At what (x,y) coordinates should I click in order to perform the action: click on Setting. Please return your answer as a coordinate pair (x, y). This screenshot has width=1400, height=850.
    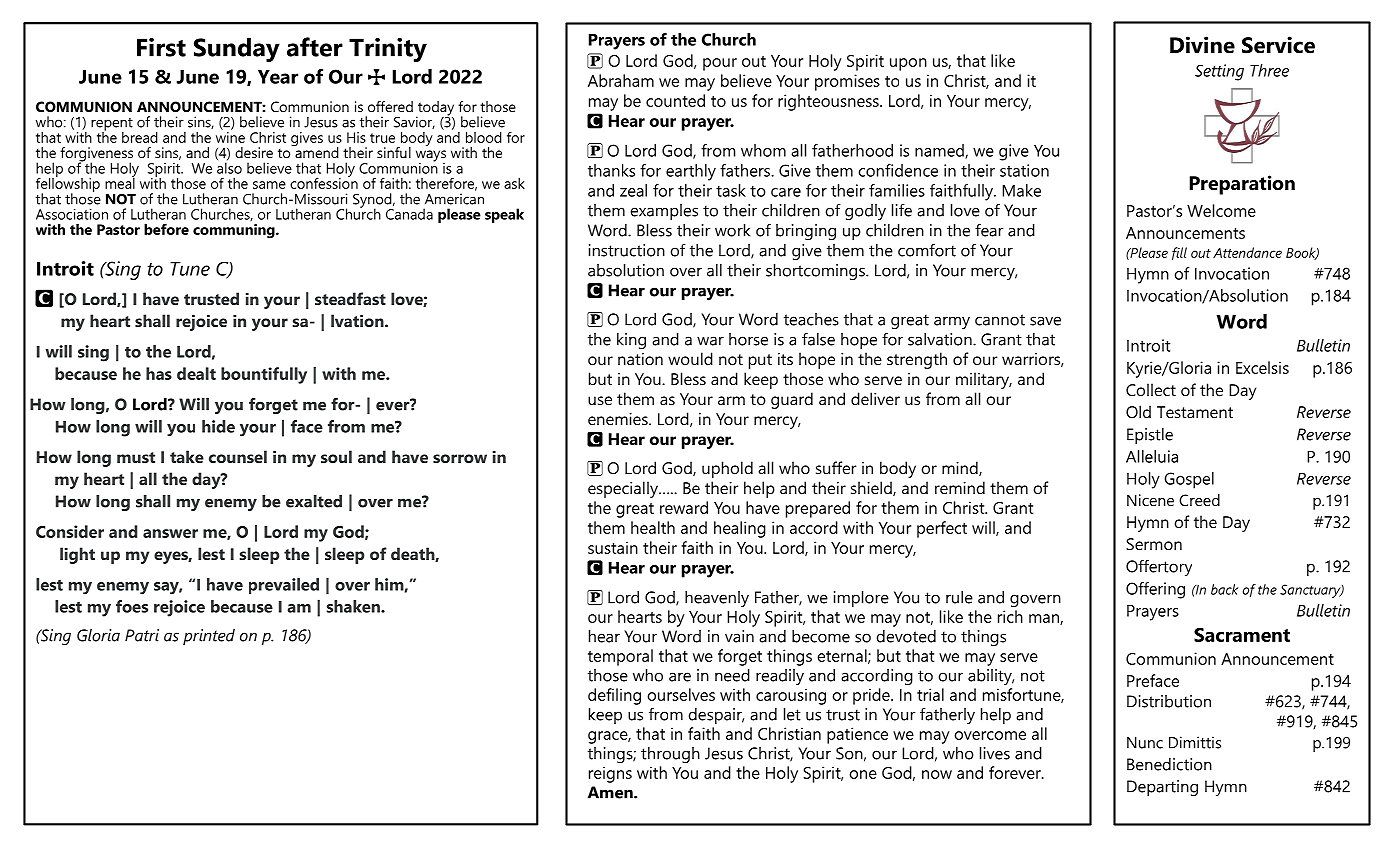
    Looking at the image, I should click on (1219, 72).
